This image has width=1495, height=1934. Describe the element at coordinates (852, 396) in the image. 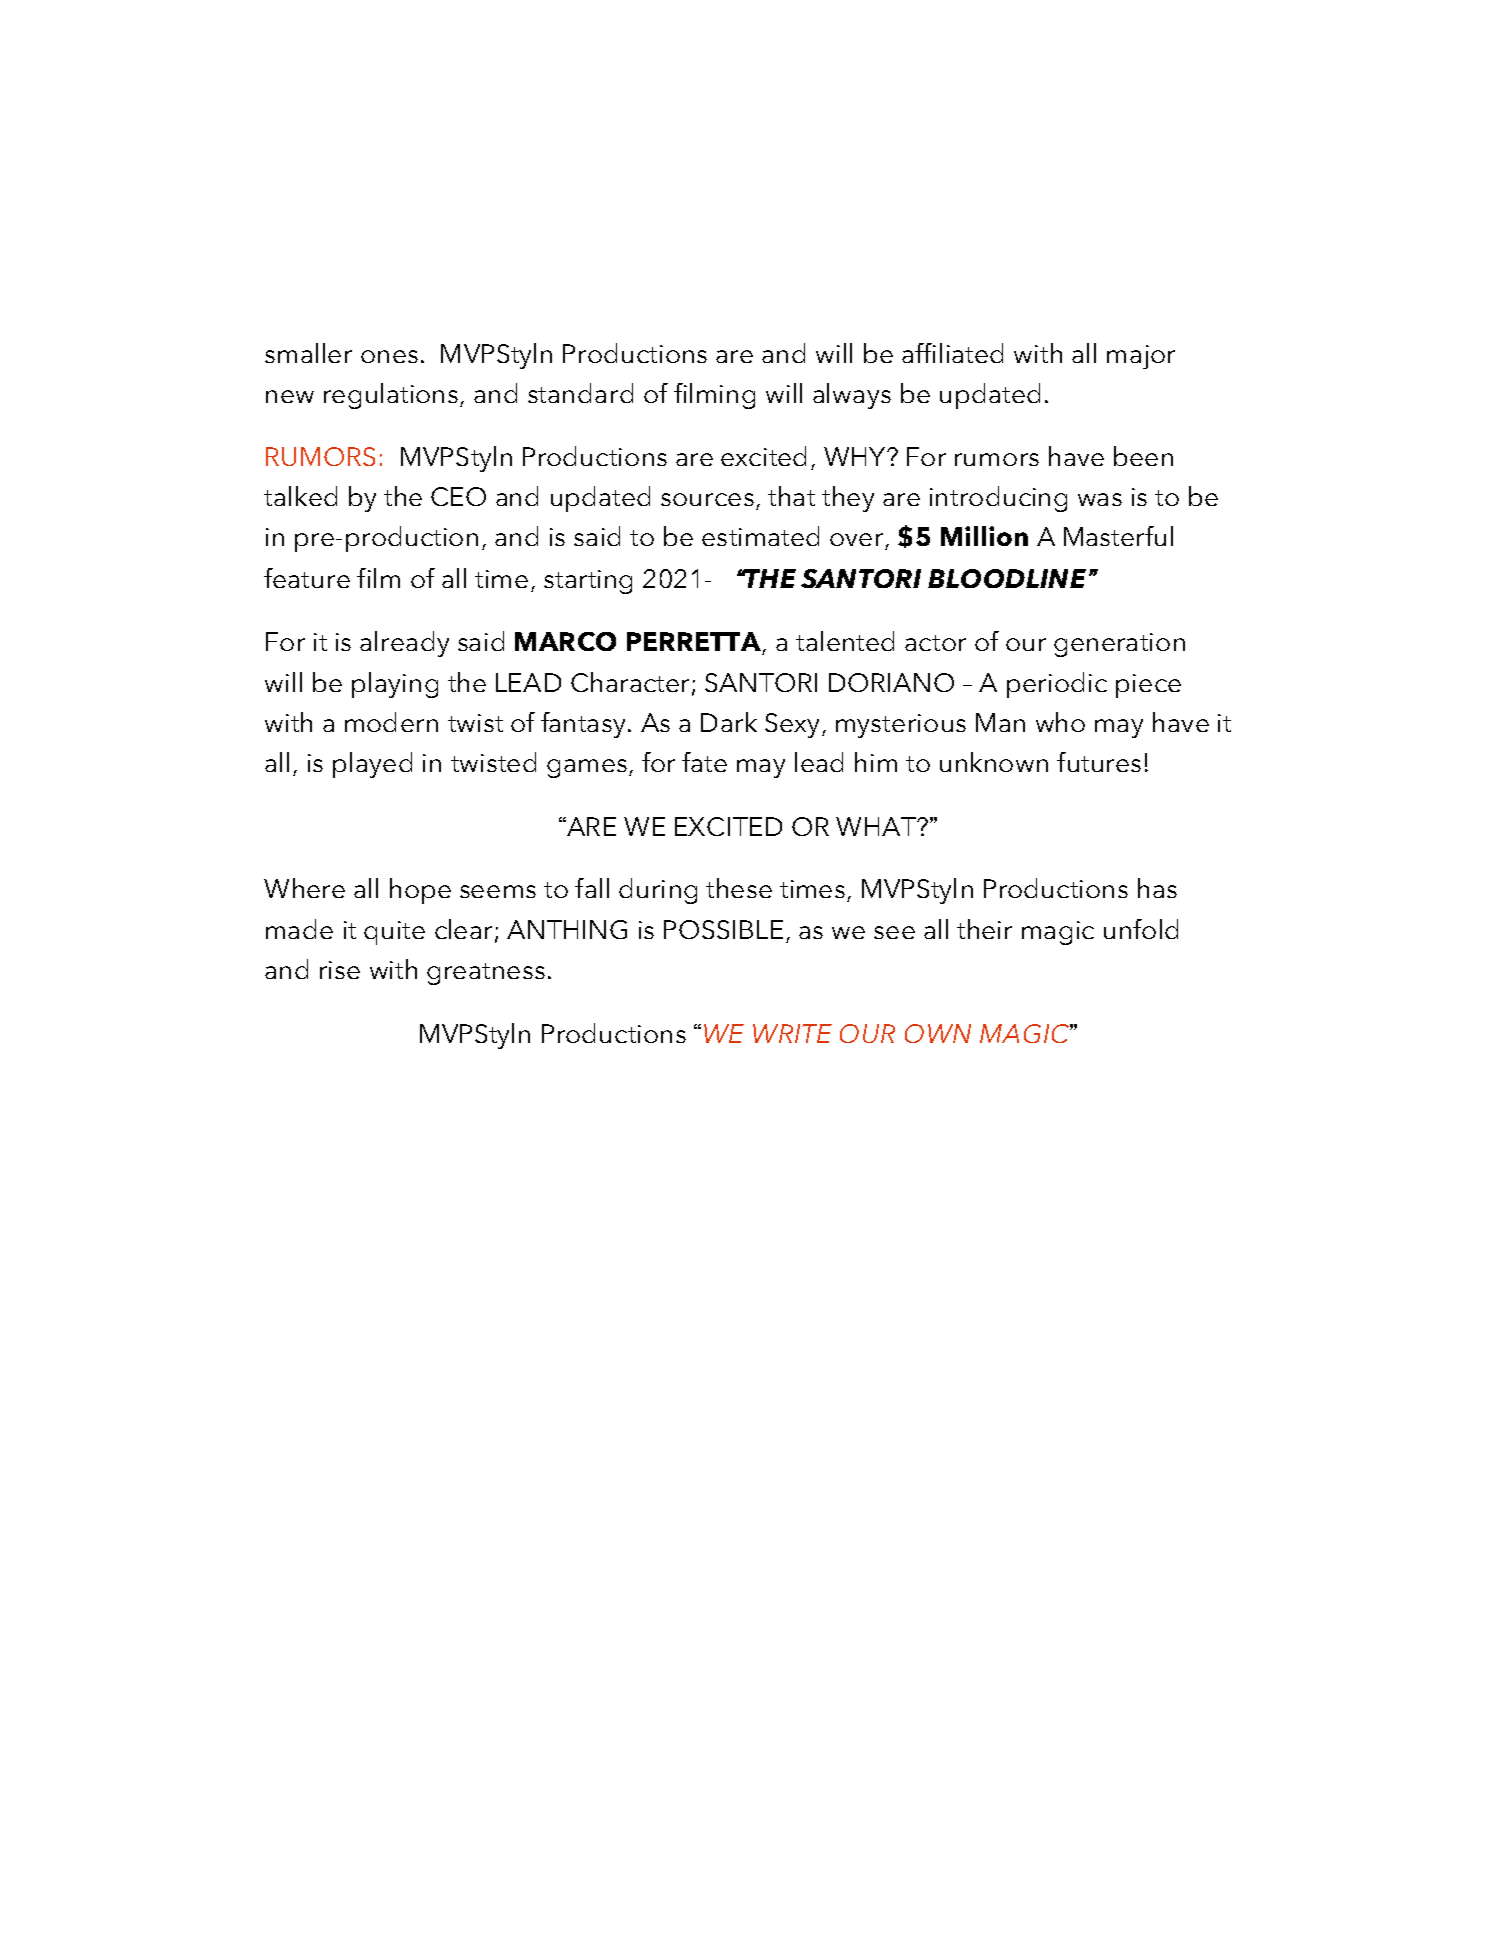

I see `always` at that location.
